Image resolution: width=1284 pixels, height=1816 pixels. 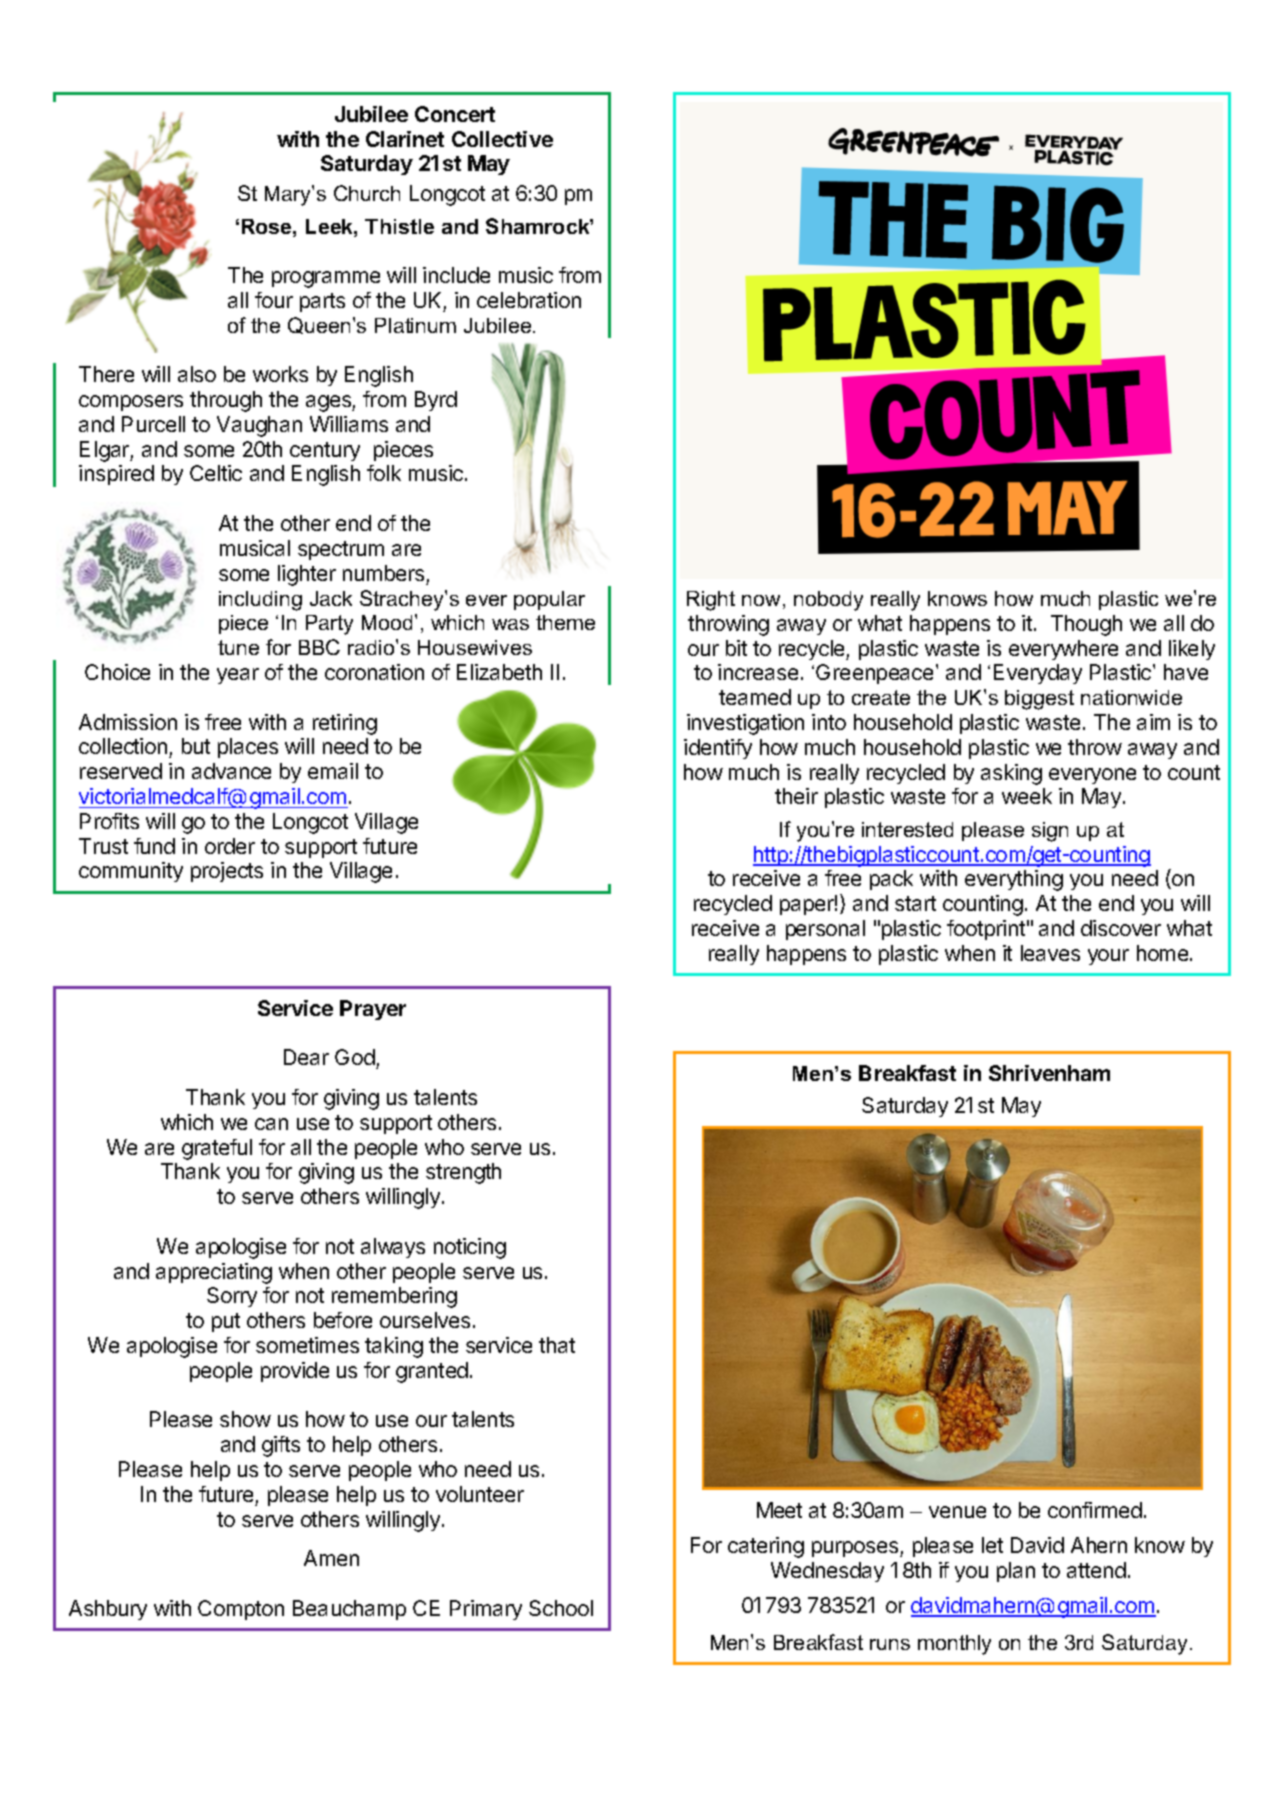 What do you see at coordinates (561, 1608) in the page?
I see `School` at bounding box center [561, 1608].
